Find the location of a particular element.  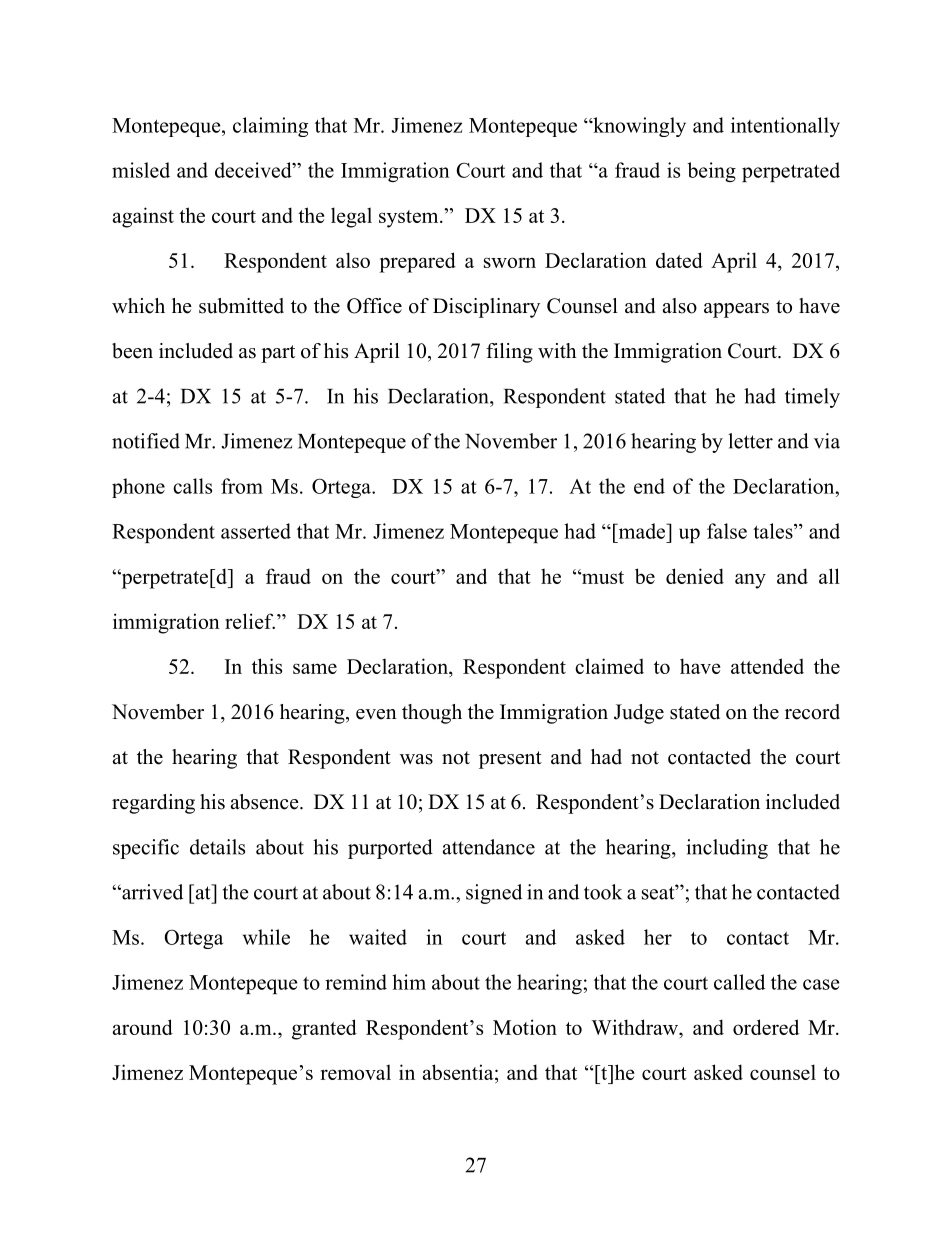

appears is located at coordinates (736, 310).
